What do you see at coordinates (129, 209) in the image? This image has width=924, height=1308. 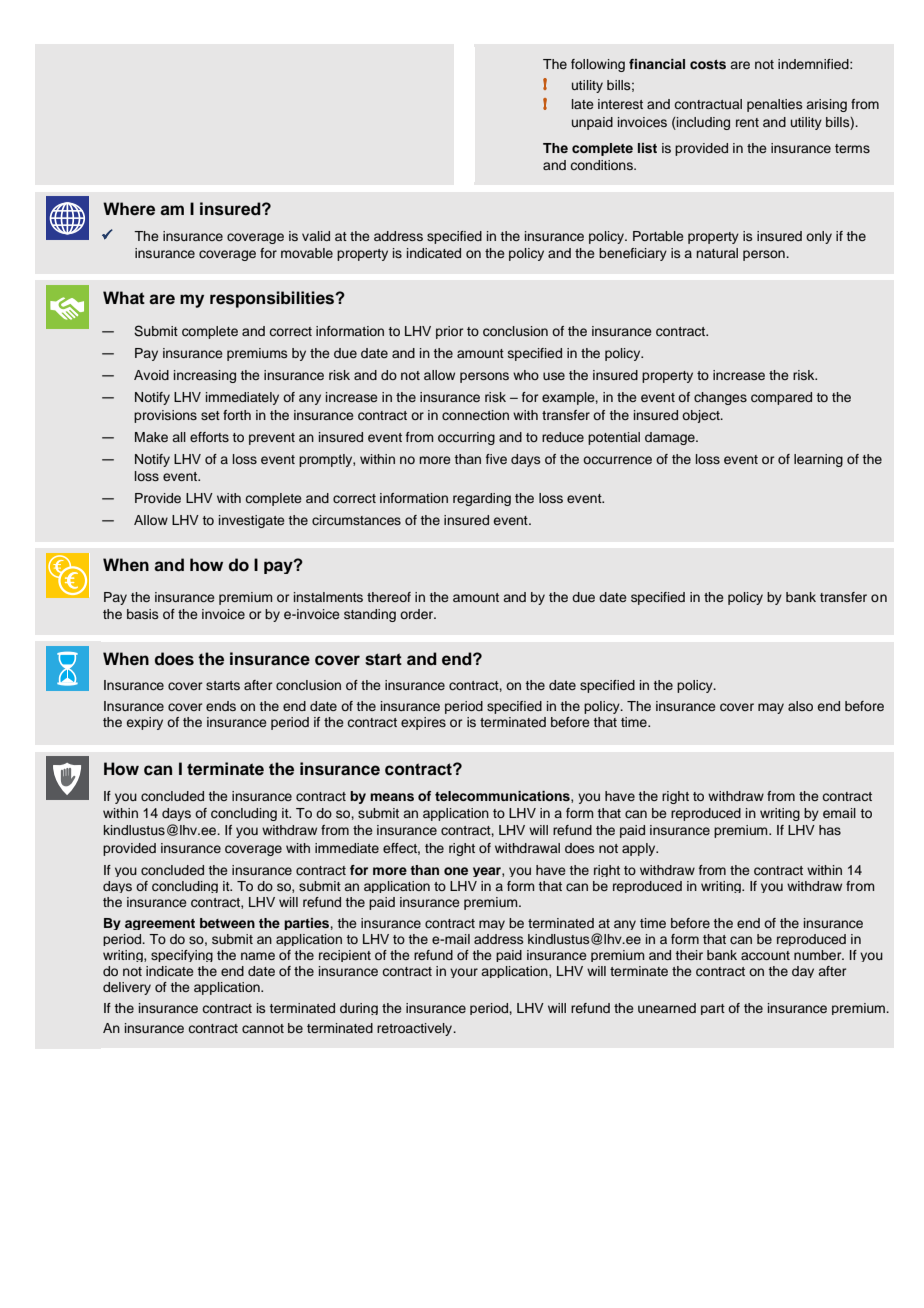 I see `Where` at bounding box center [129, 209].
